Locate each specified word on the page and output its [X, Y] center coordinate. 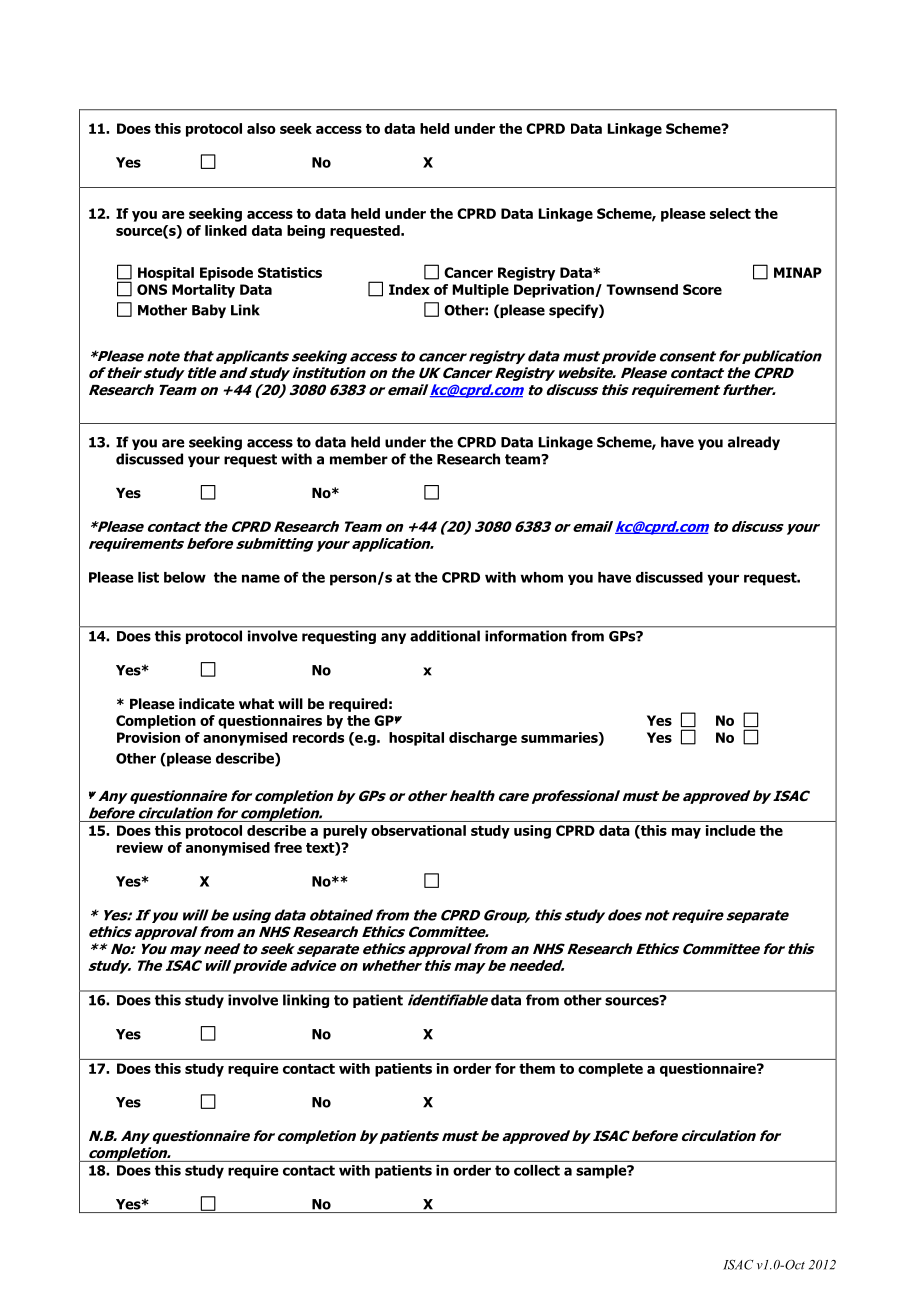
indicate [207, 703]
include [731, 830]
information [526, 636]
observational [418, 830]
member [359, 459]
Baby [209, 311]
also [261, 128]
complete [610, 1070]
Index [409, 289]
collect [537, 1170]
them [537, 1068]
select [730, 213]
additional [445, 636]
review [140, 847]
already [754, 443]
